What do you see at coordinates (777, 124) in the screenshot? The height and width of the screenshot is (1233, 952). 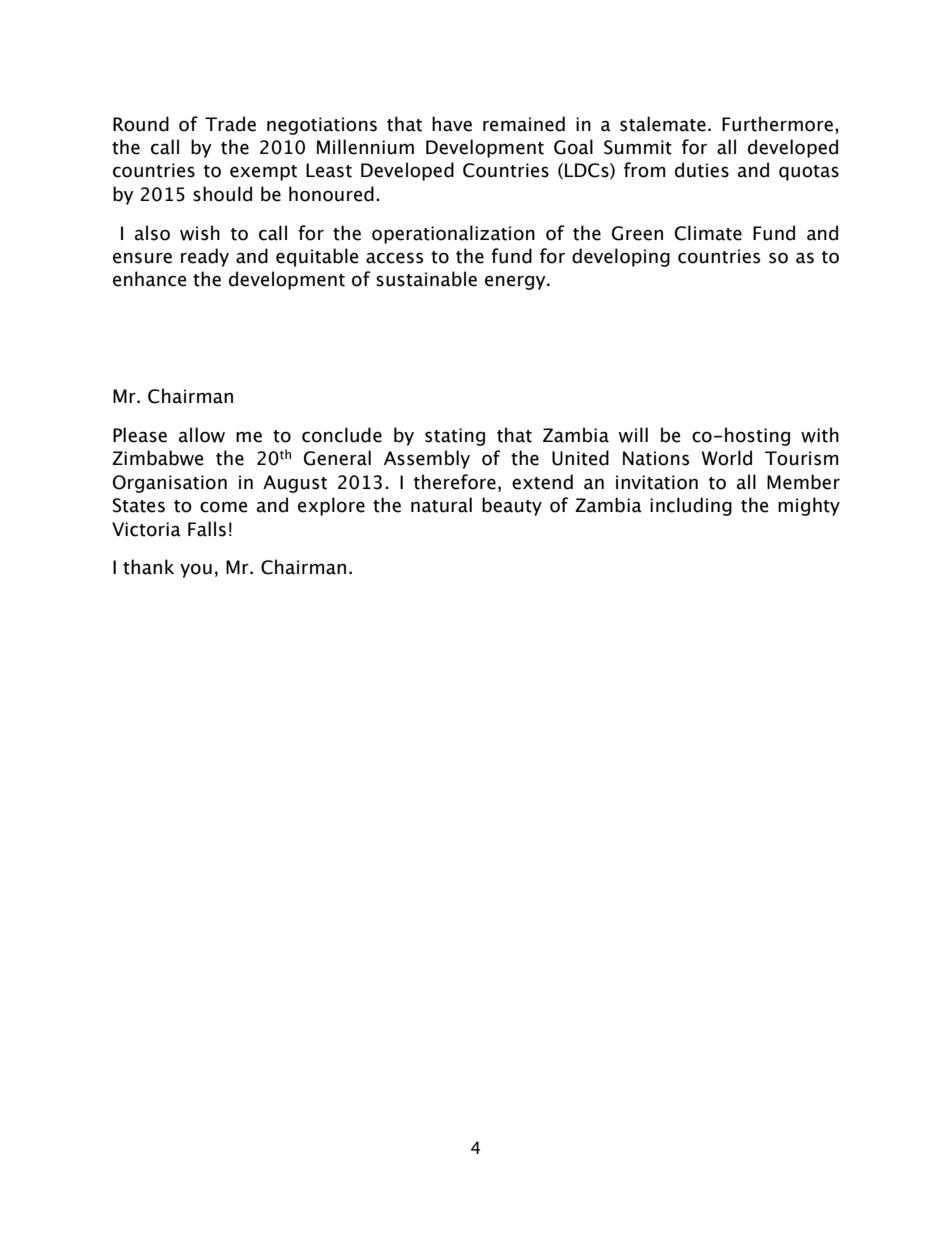 I see `Furthermore` at bounding box center [777, 124].
